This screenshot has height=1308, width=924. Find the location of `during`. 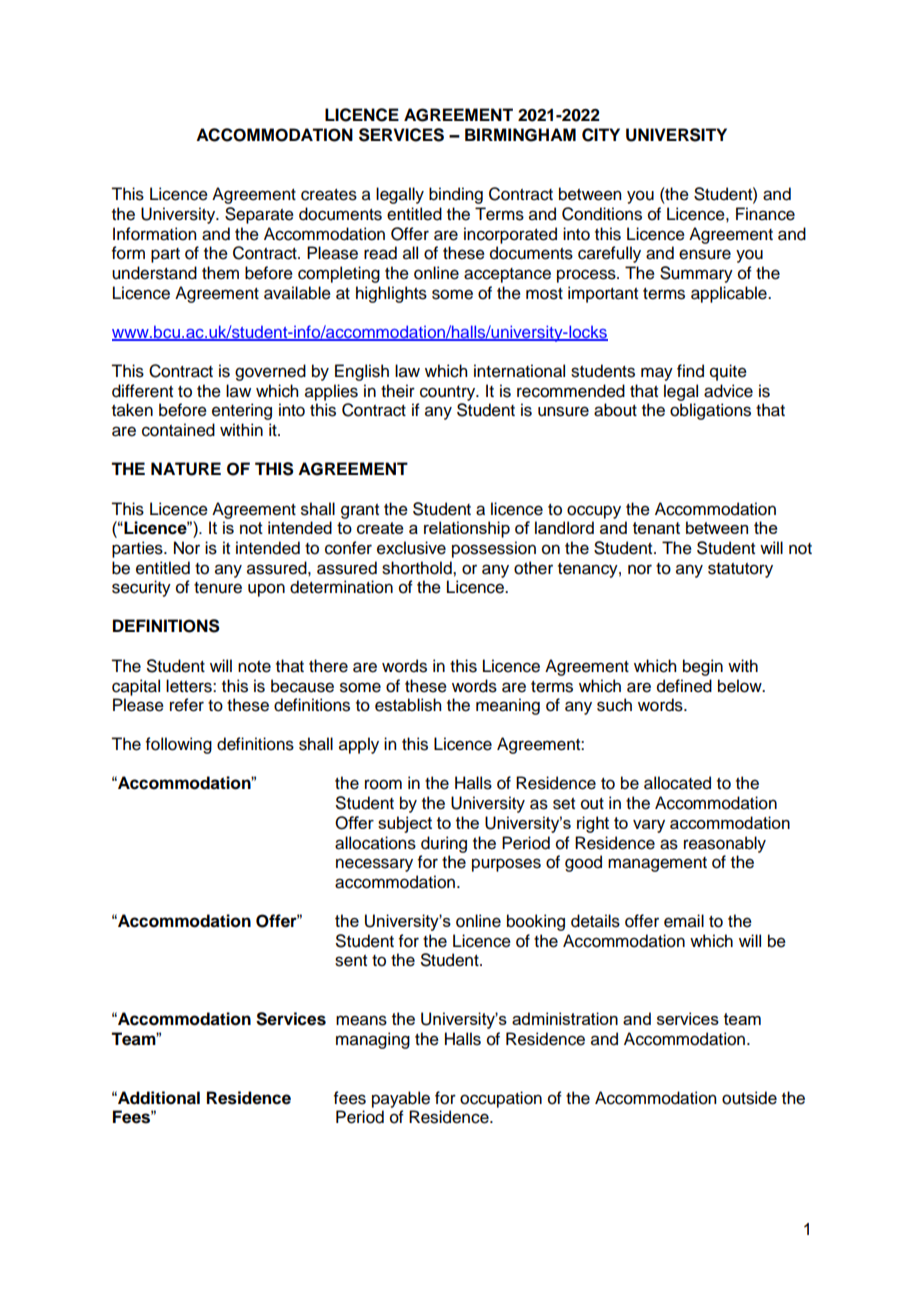

during is located at coordinates (444, 844).
